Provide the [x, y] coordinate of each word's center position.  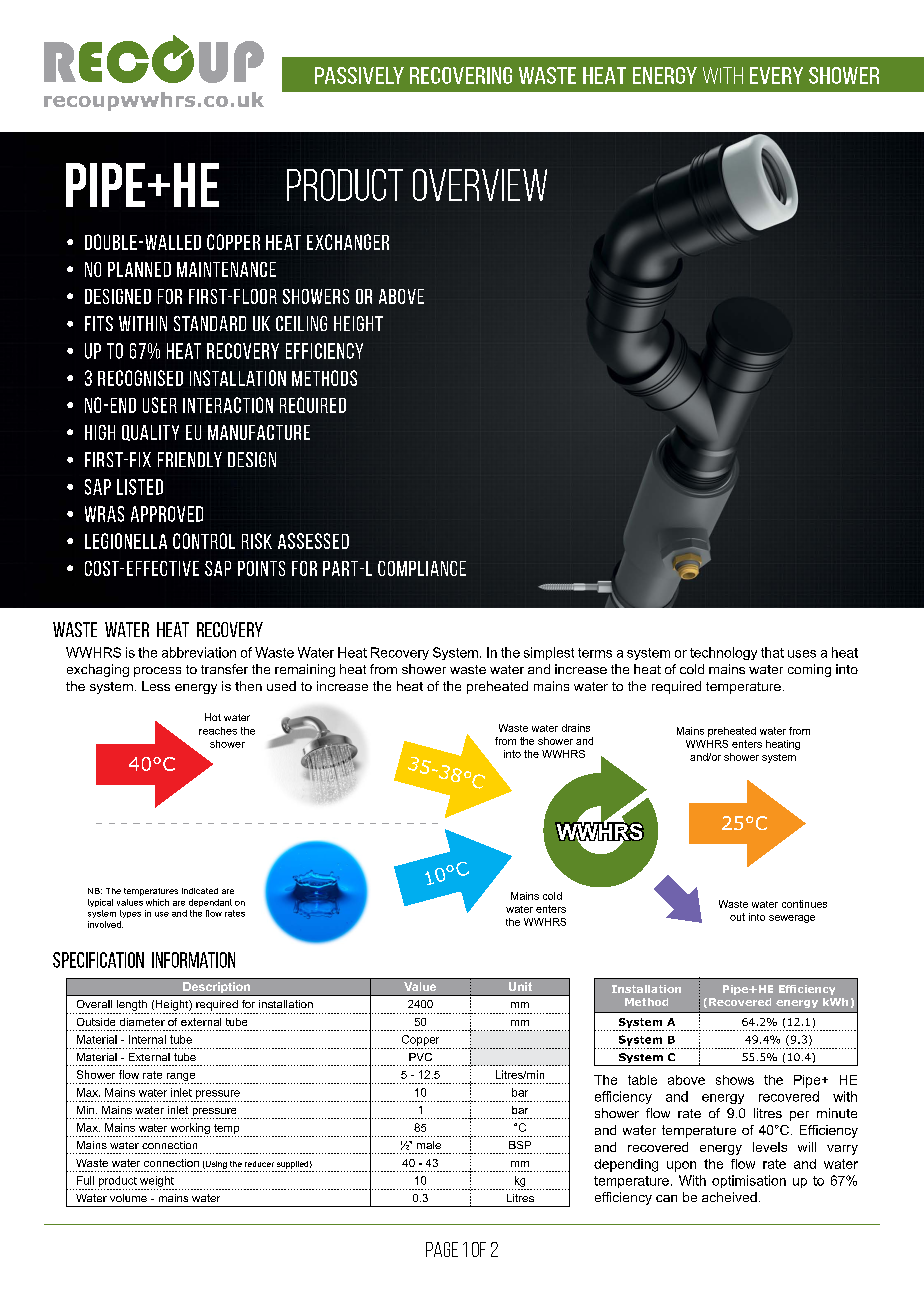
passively [359, 75]
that [772, 652]
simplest [549, 653]
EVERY [776, 75]
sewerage [792, 919]
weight [157, 1181]
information [193, 960]
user [160, 405]
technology [723, 653]
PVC [420, 1057]
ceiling [301, 323]
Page [442, 1249]
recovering [461, 75]
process [157, 672]
